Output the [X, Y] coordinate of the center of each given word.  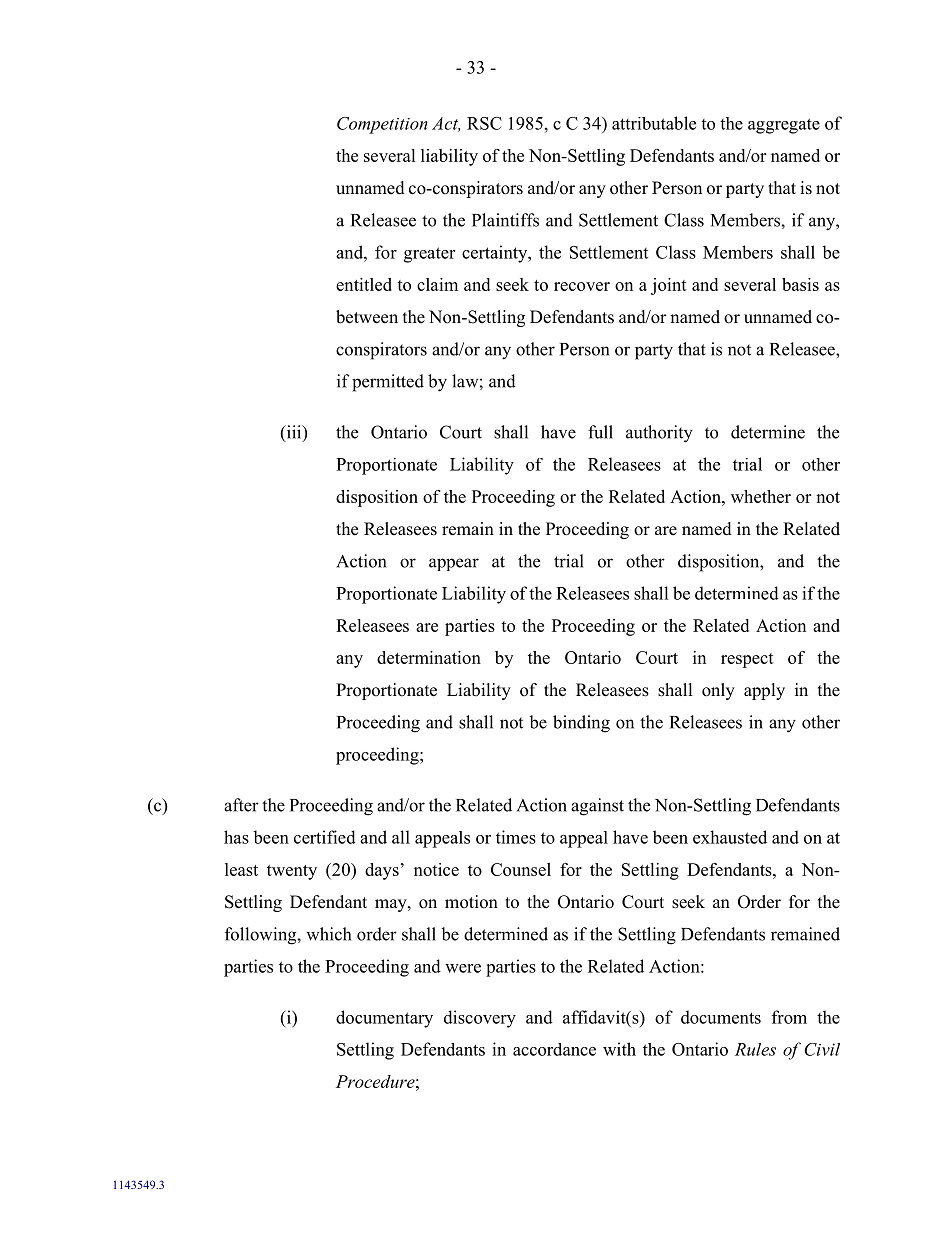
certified [325, 837]
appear [454, 564]
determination [429, 657]
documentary [384, 1019]
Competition [382, 125]
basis [800, 284]
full [600, 432]
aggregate [784, 126]
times [516, 837]
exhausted [730, 837]
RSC [484, 123]
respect [747, 660]
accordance [554, 1049]
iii [294, 433]
